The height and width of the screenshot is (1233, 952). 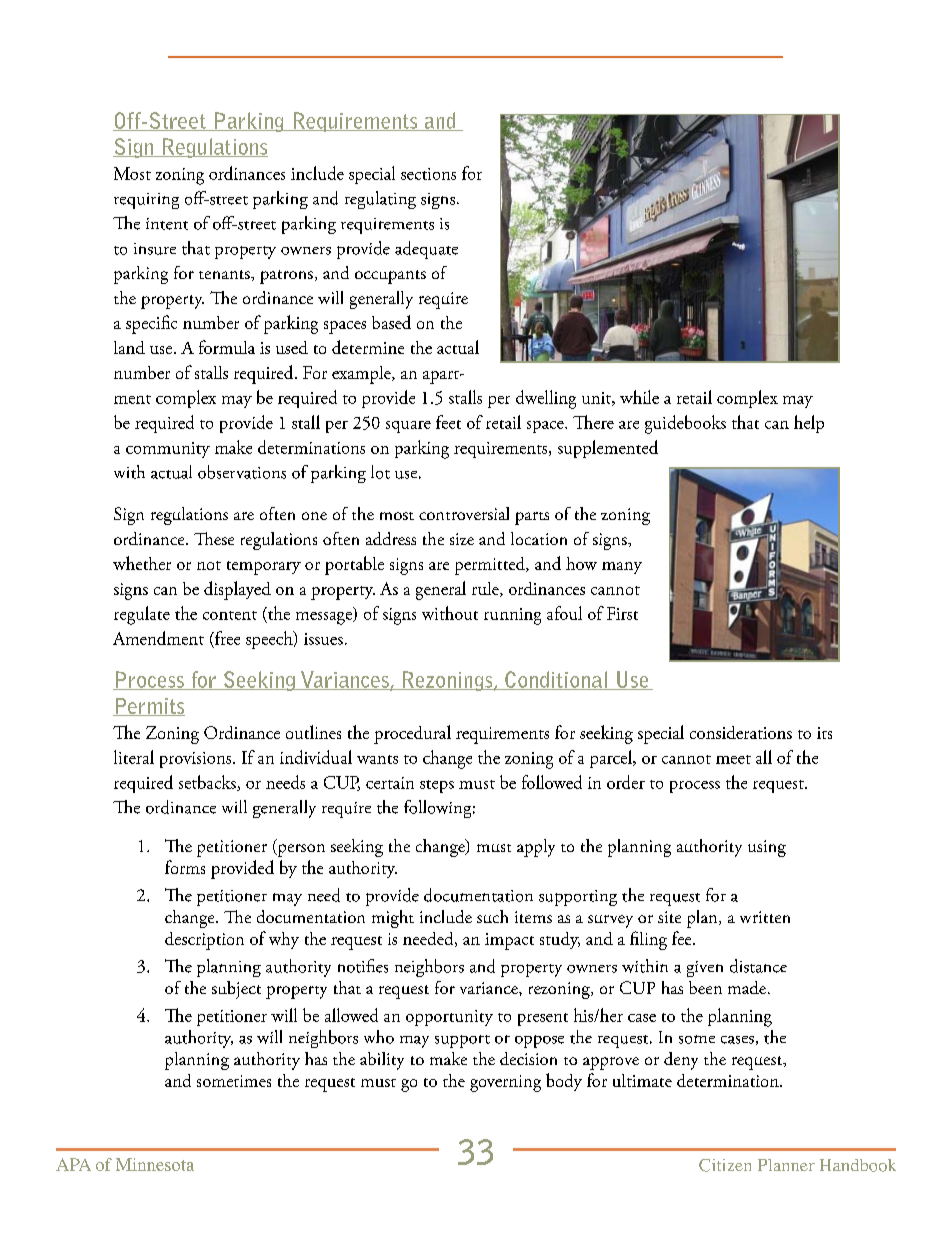 I want to click on sections, so click(x=428, y=174).
